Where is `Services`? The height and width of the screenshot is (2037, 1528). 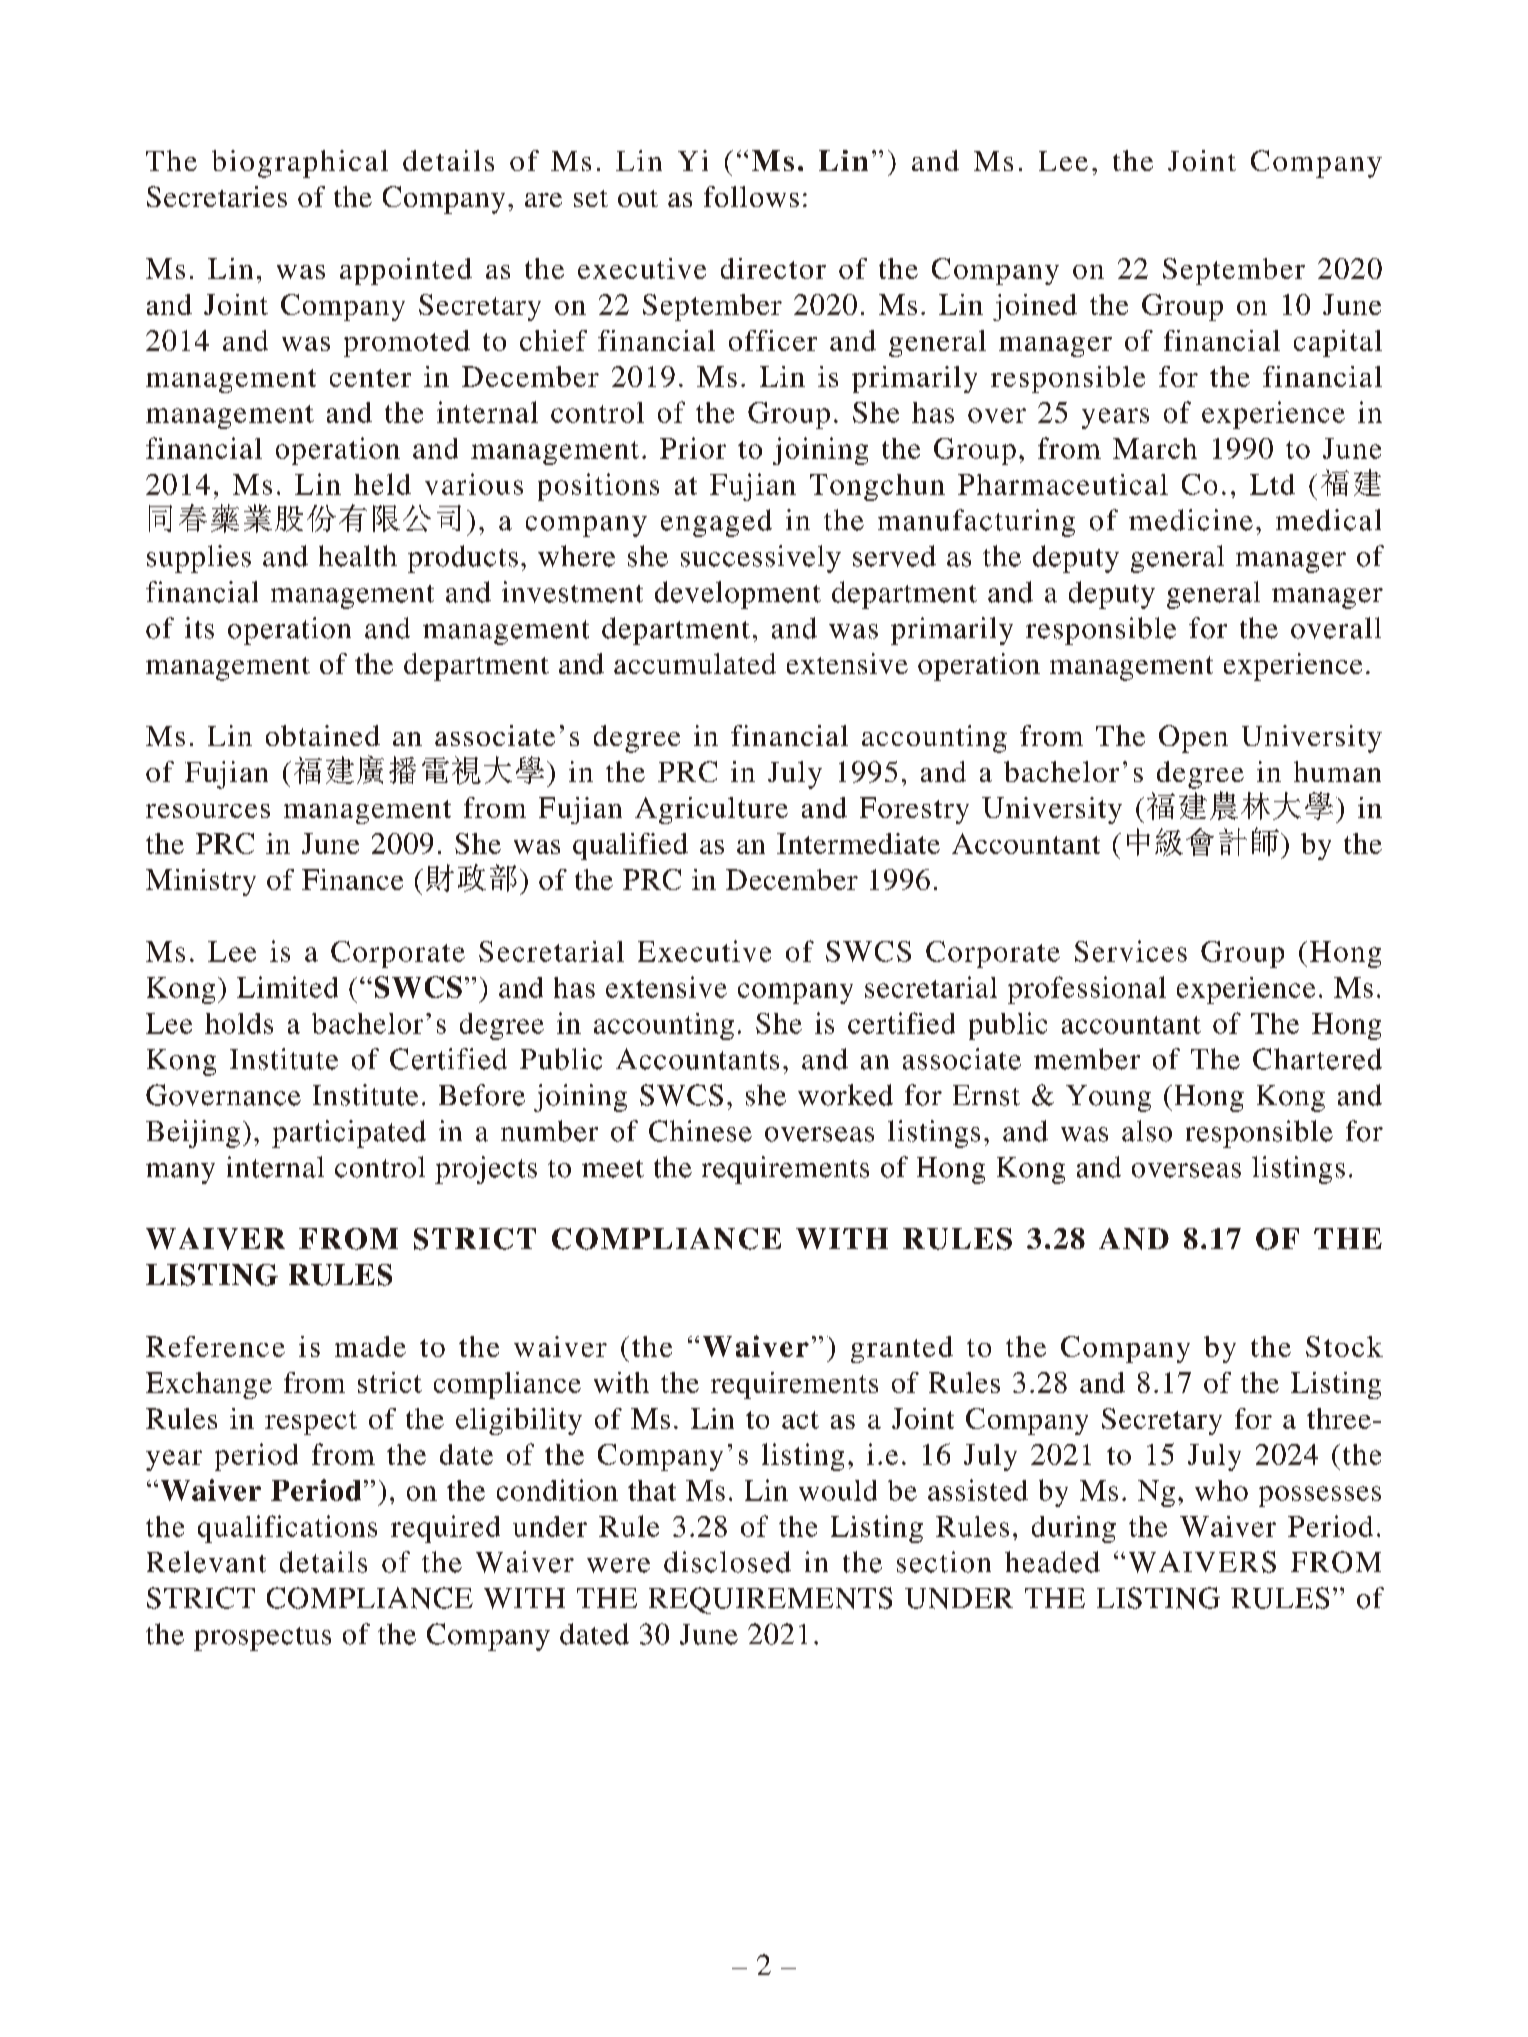
Services is located at coordinates (1131, 951).
